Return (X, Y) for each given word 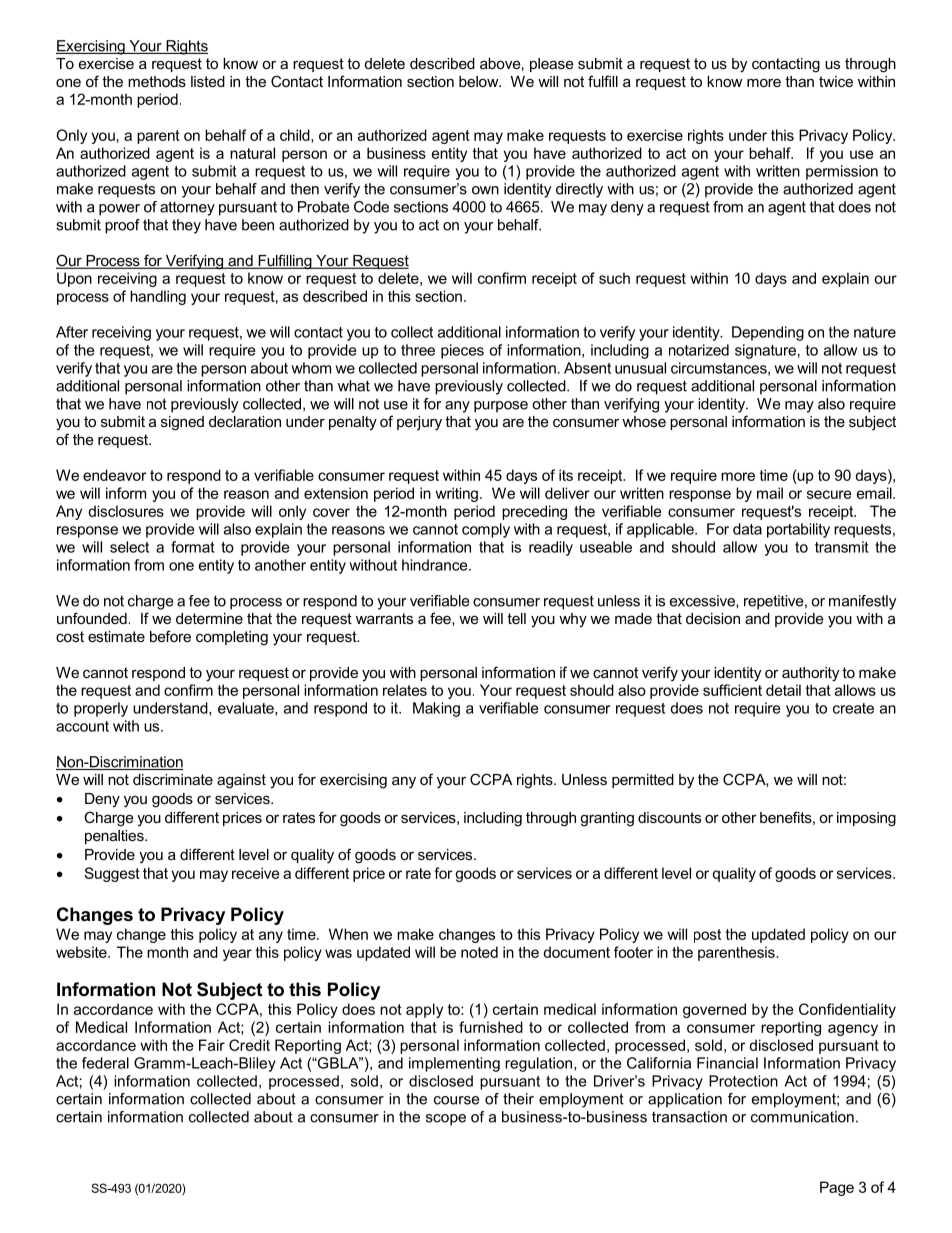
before (170, 636)
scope (446, 1120)
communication (802, 1117)
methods (157, 81)
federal (105, 1063)
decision (713, 618)
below (480, 81)
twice (836, 81)
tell (516, 618)
